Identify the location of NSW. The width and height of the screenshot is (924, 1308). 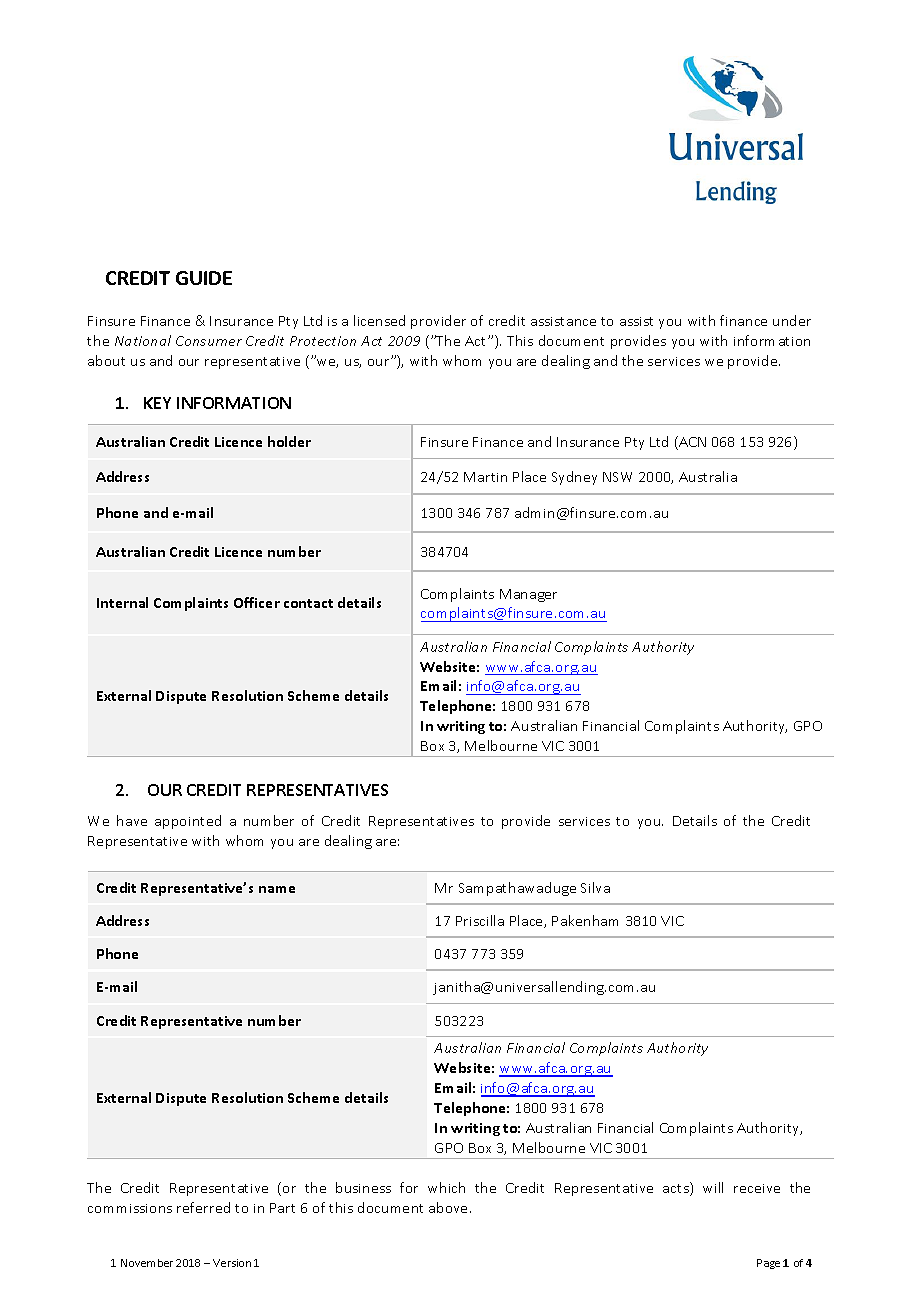
(617, 477).
